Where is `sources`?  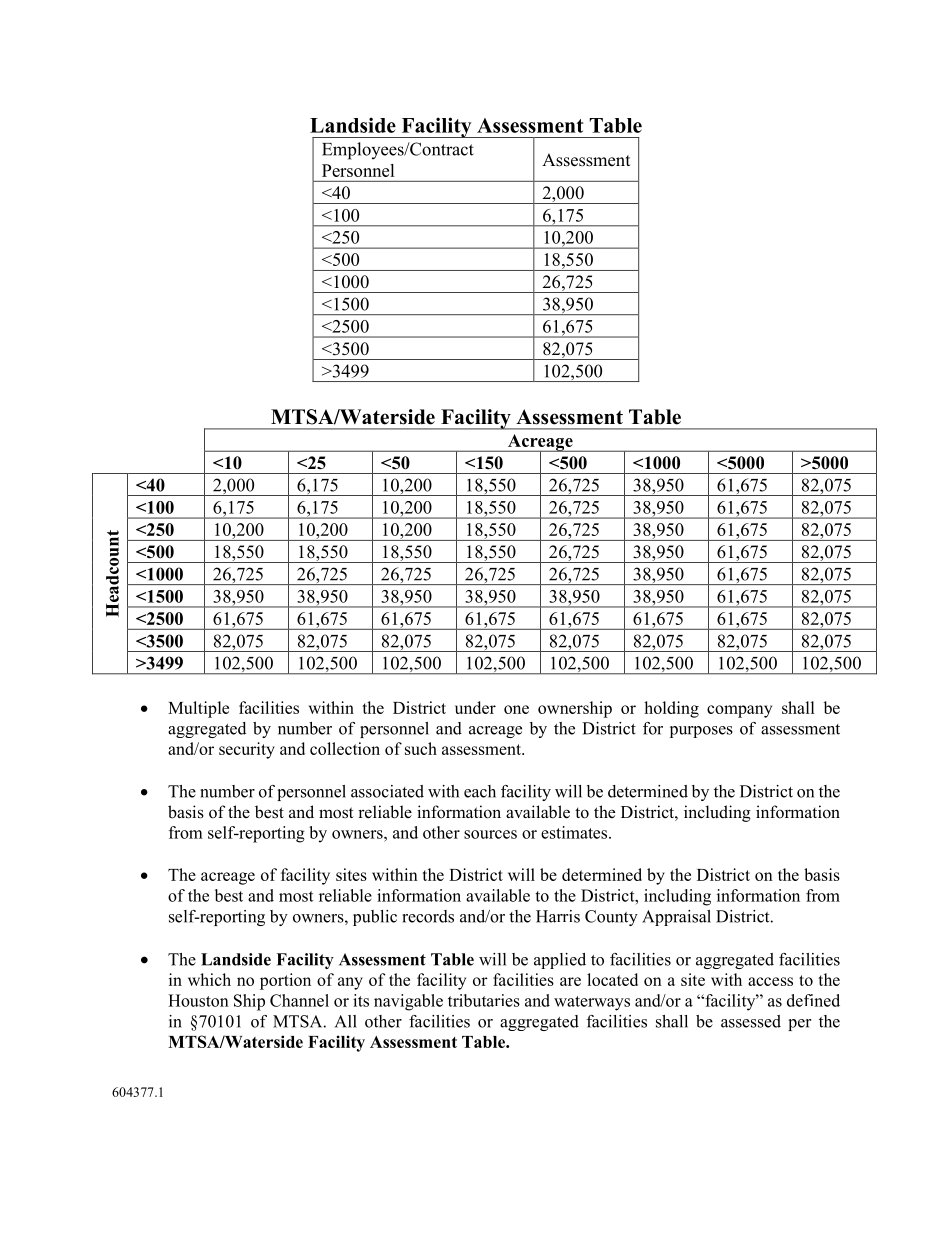
sources is located at coordinates (490, 834).
